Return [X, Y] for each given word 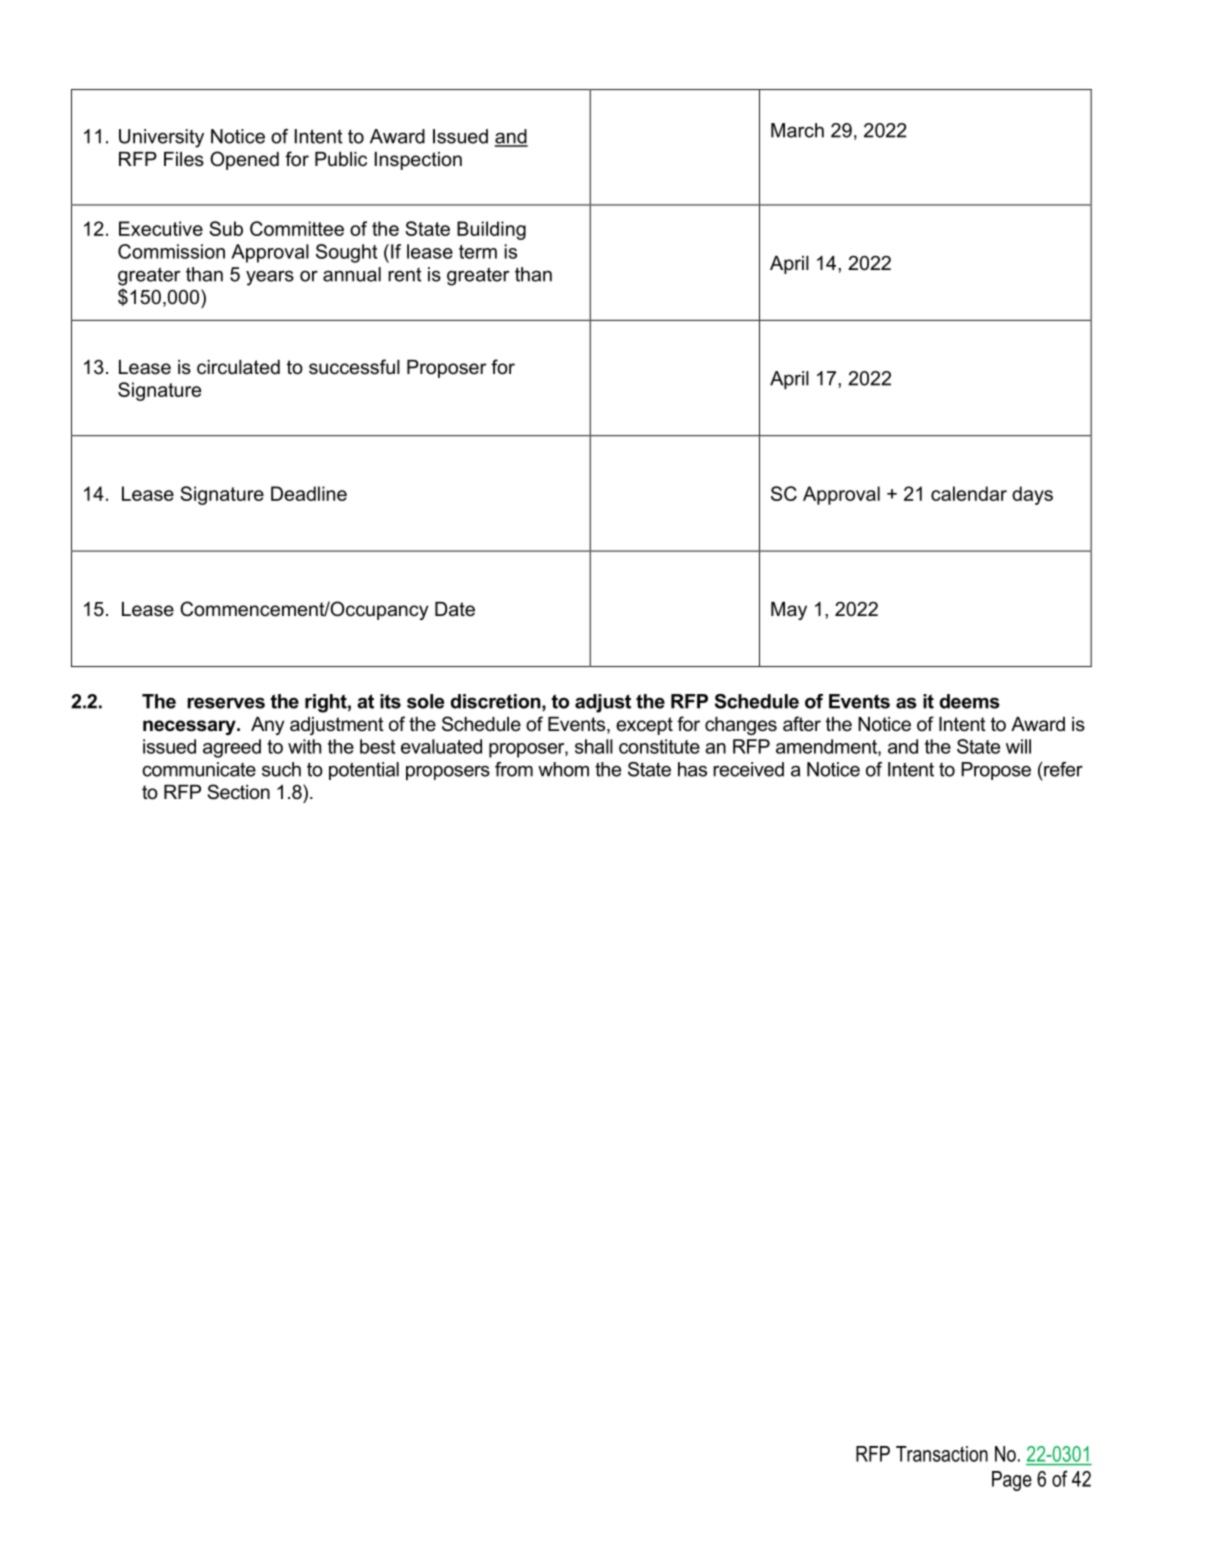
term [478, 252]
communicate [199, 769]
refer [1062, 769]
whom [563, 769]
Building [491, 230]
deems [970, 701]
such [281, 769]
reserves [226, 703]
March [797, 130]
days [1032, 495]
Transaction [942, 1454]
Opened [244, 160]
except [644, 726]
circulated [238, 367]
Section [238, 792]
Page [1012, 1481]
